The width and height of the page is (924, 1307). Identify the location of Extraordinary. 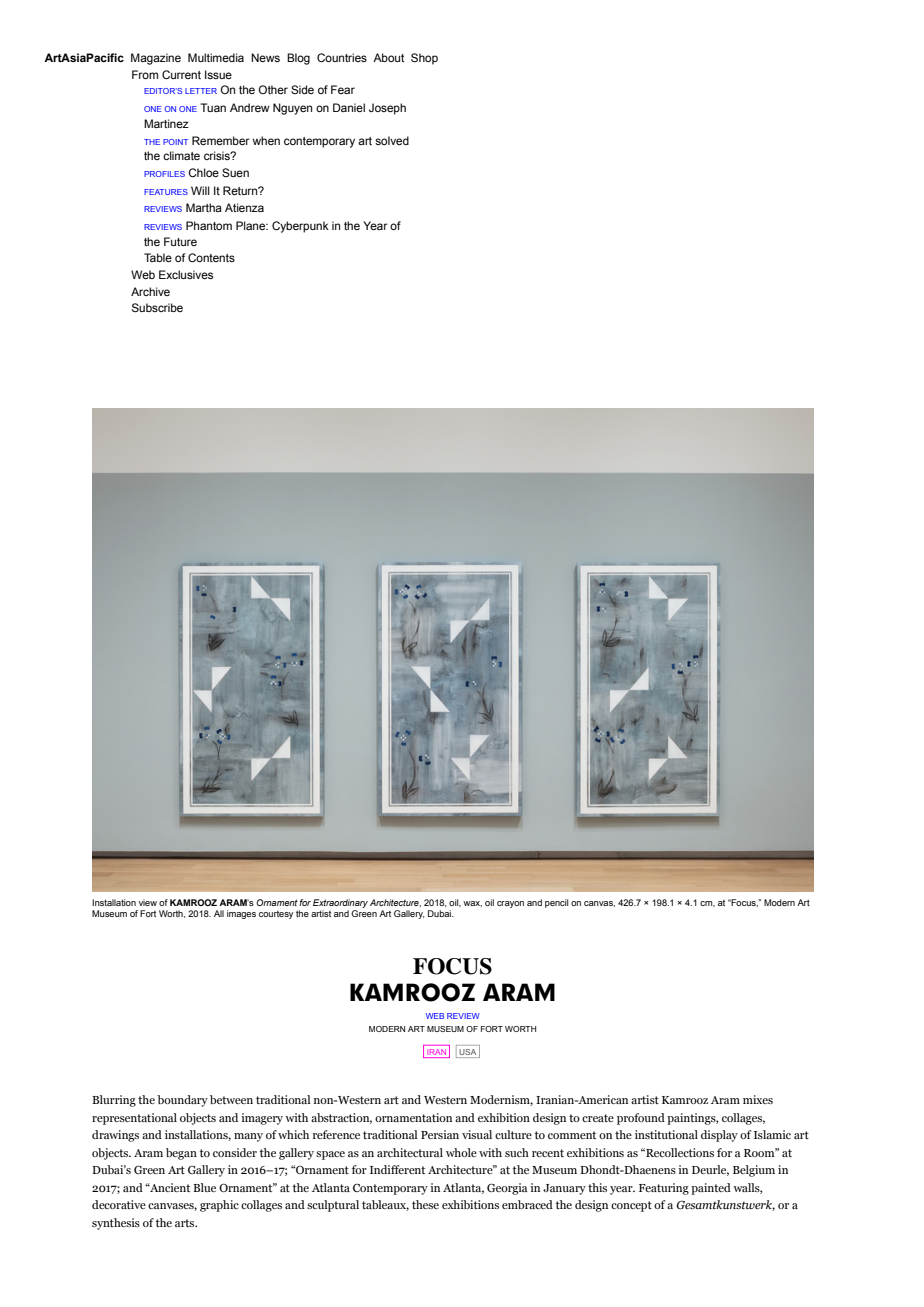
(340, 905).
